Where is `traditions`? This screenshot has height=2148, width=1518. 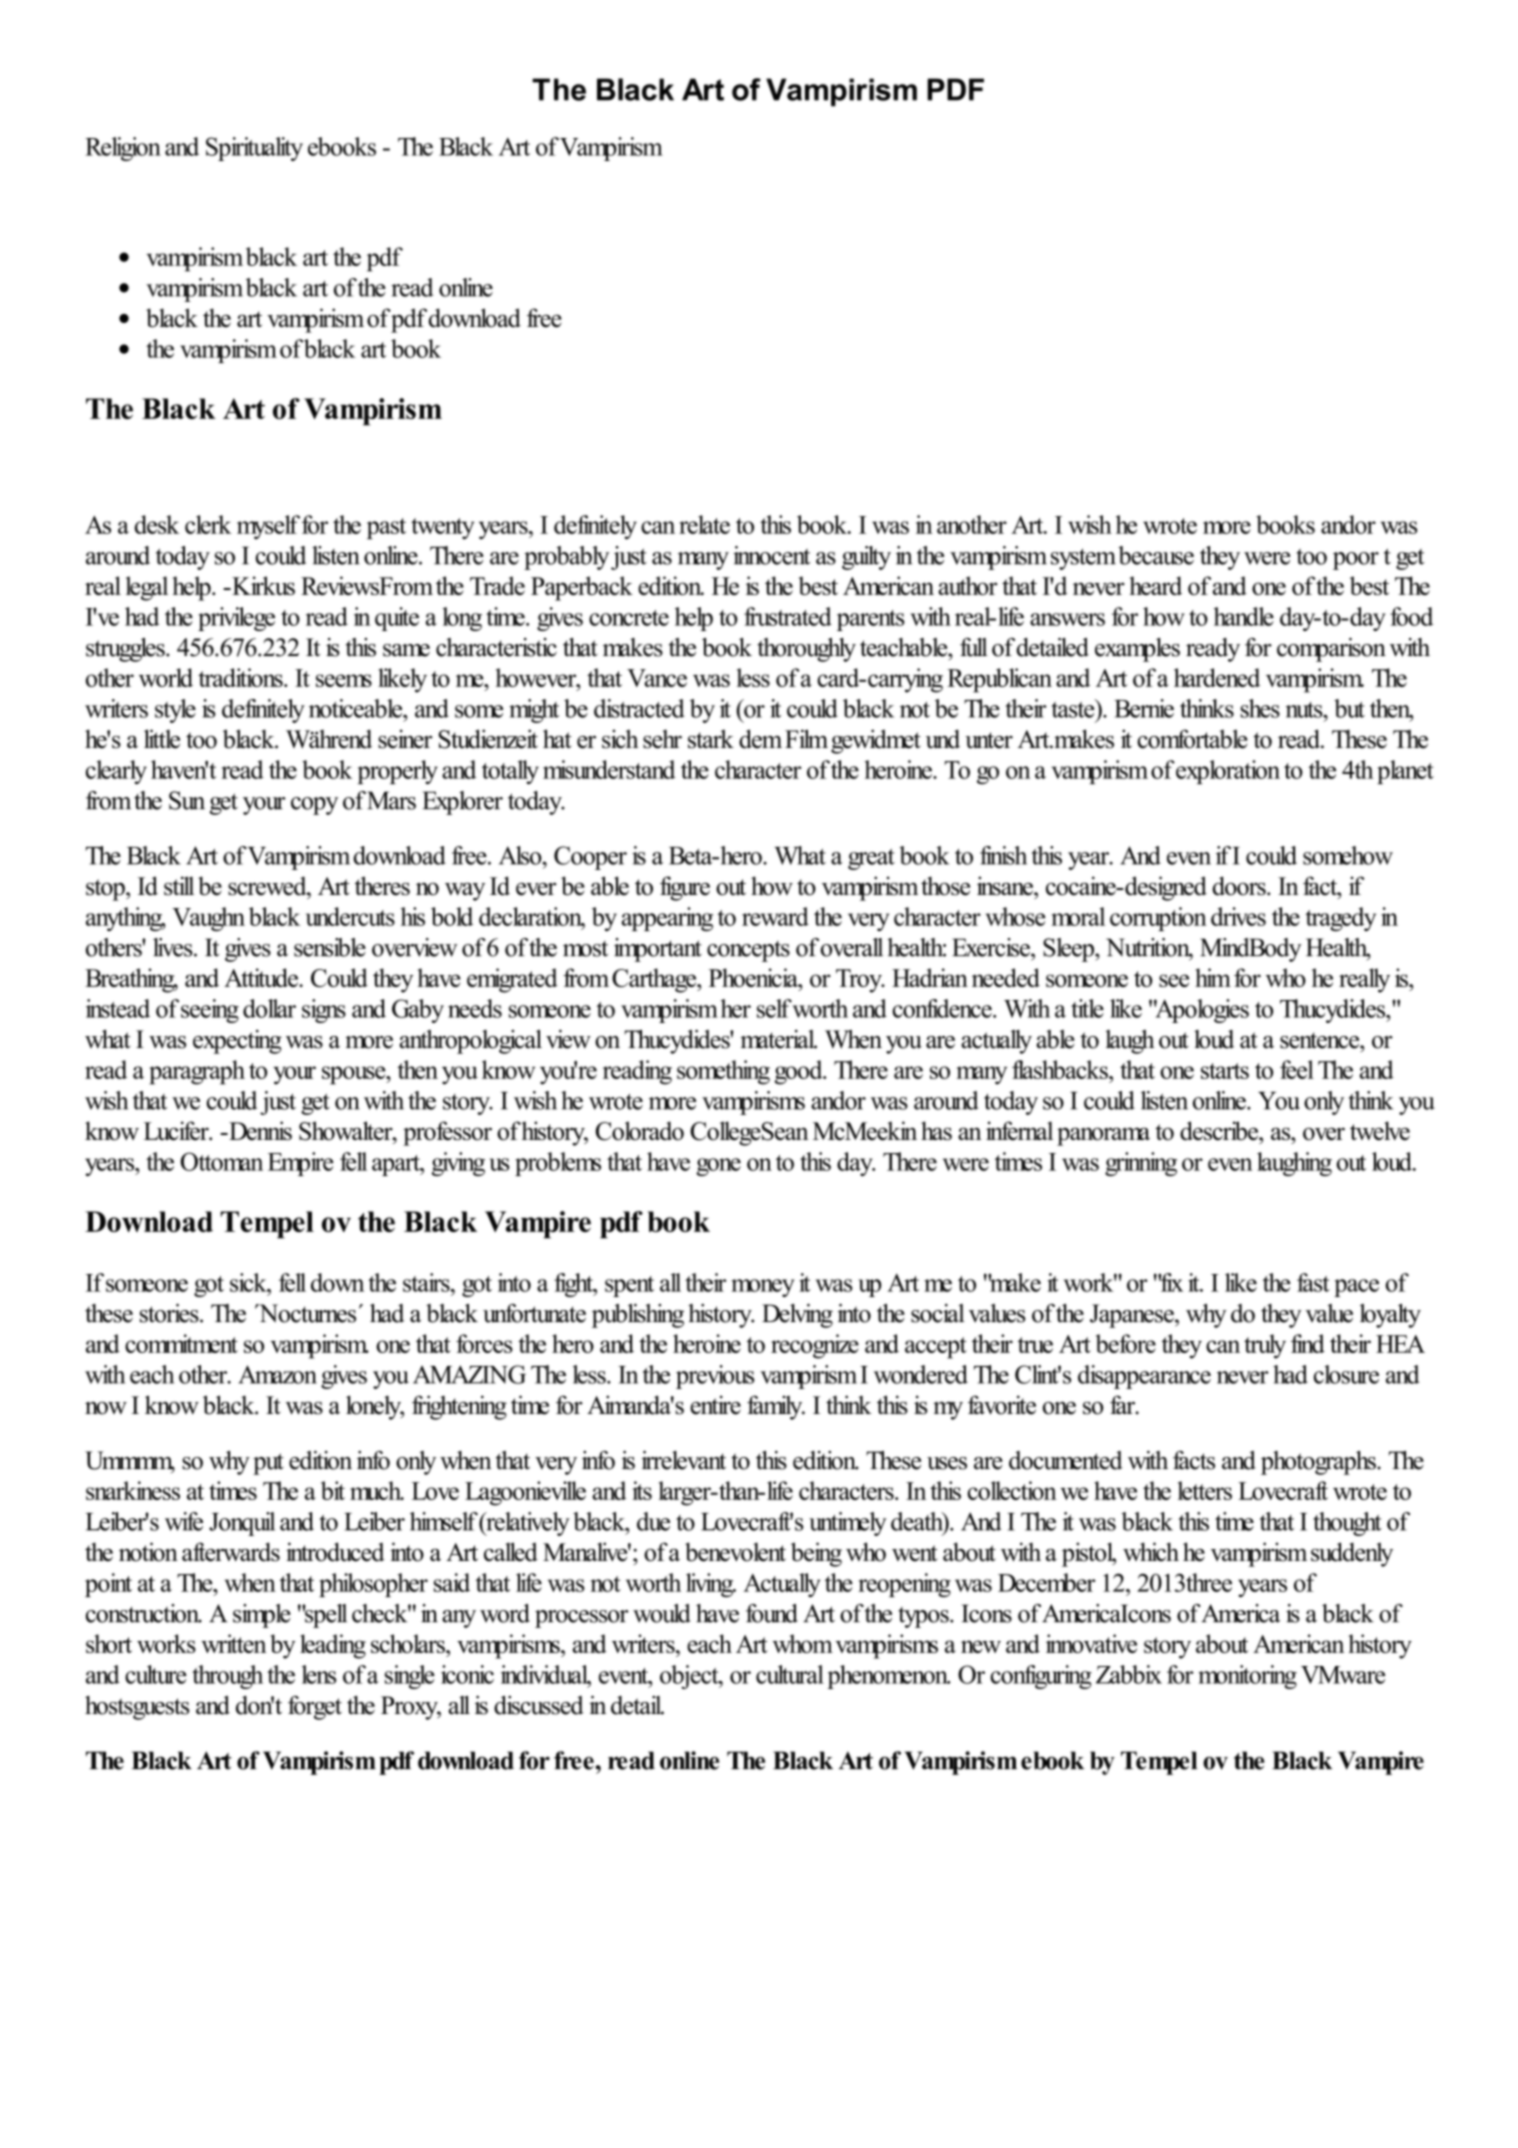 traditions is located at coordinates (241, 677).
